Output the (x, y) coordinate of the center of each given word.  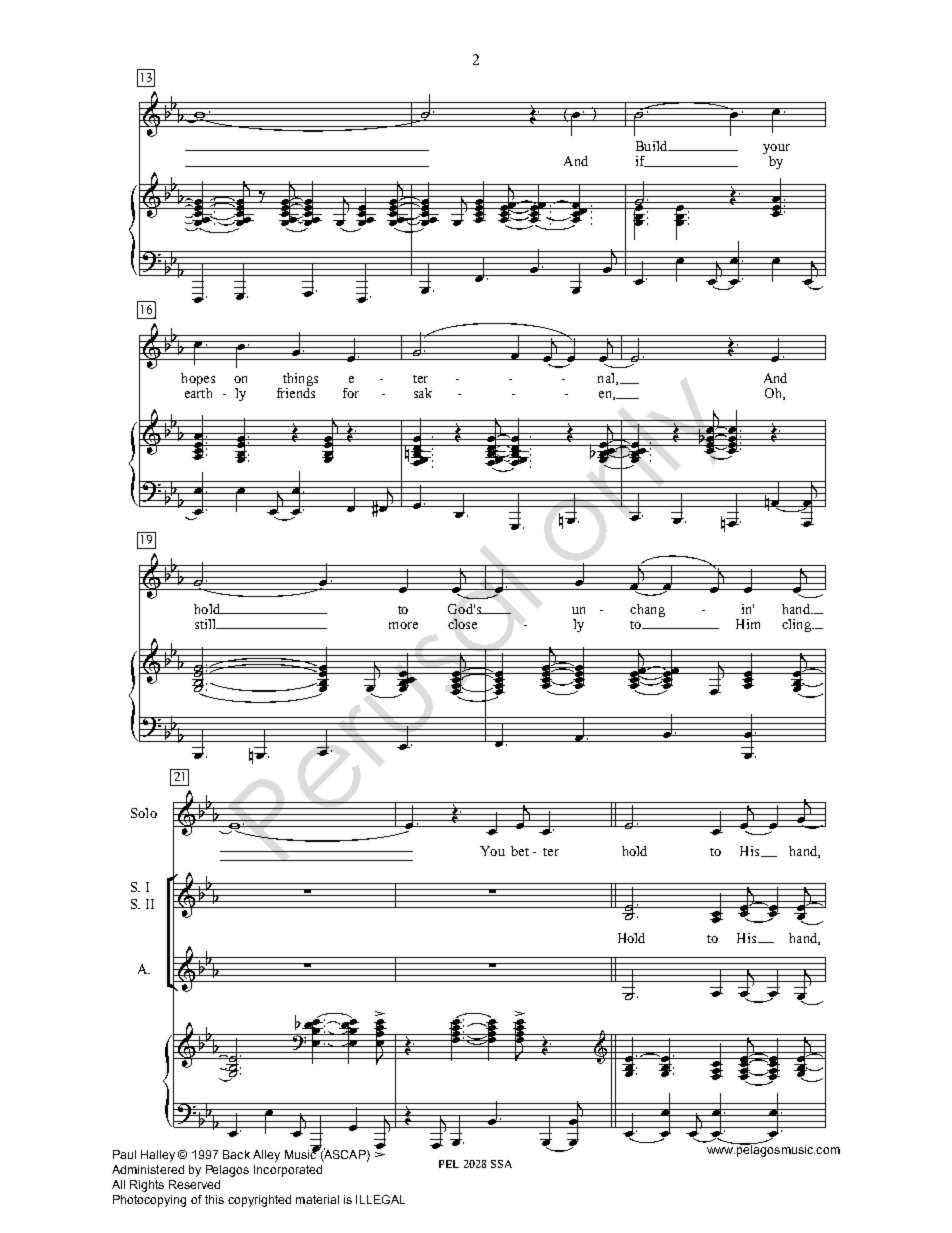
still (206, 624)
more (403, 625)
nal (607, 379)
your (776, 150)
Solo (144, 813)
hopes (198, 381)
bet (520, 851)
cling (797, 625)
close (462, 624)
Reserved (194, 1184)
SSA (501, 1164)
